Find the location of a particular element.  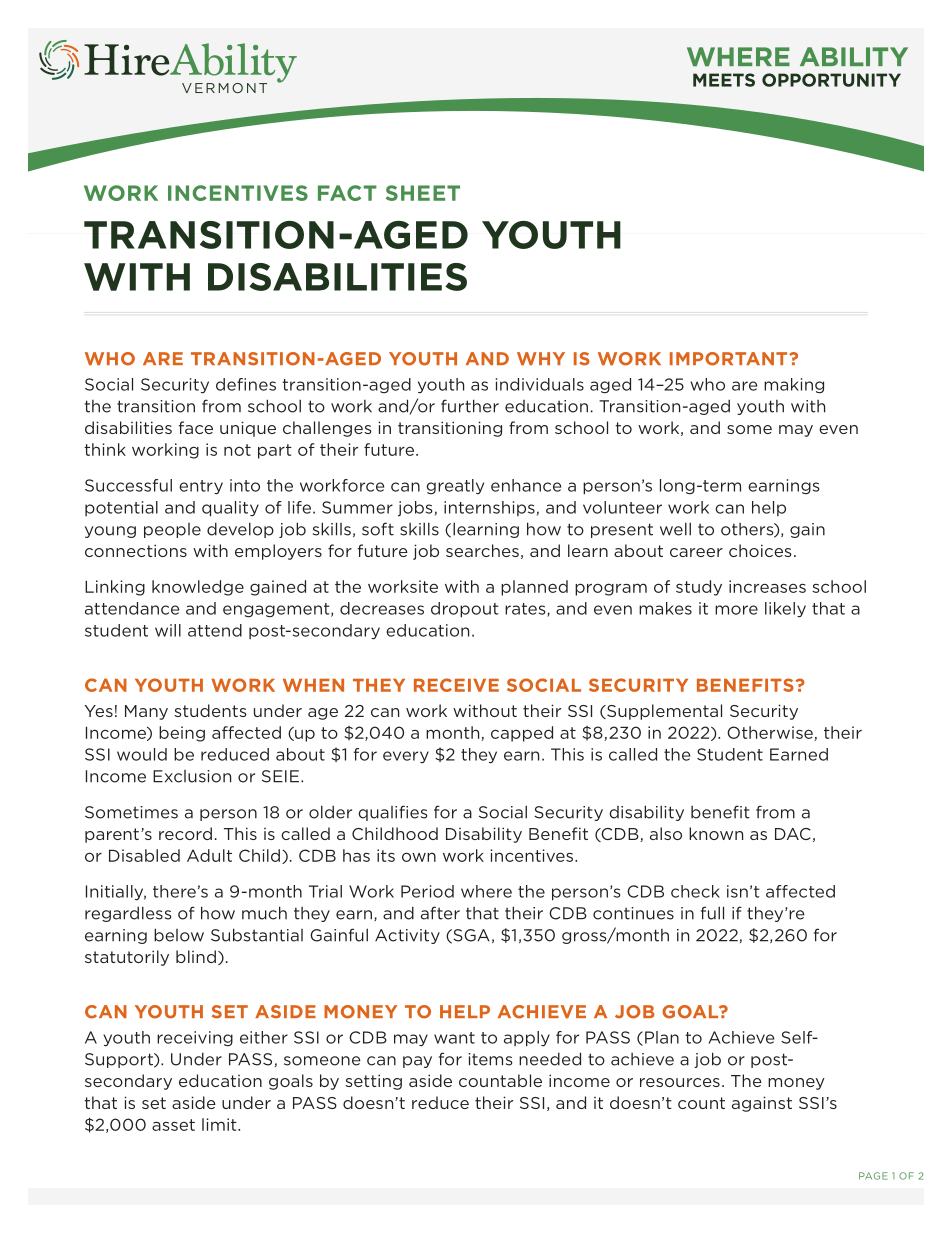

PAGE is located at coordinates (873, 1176).
